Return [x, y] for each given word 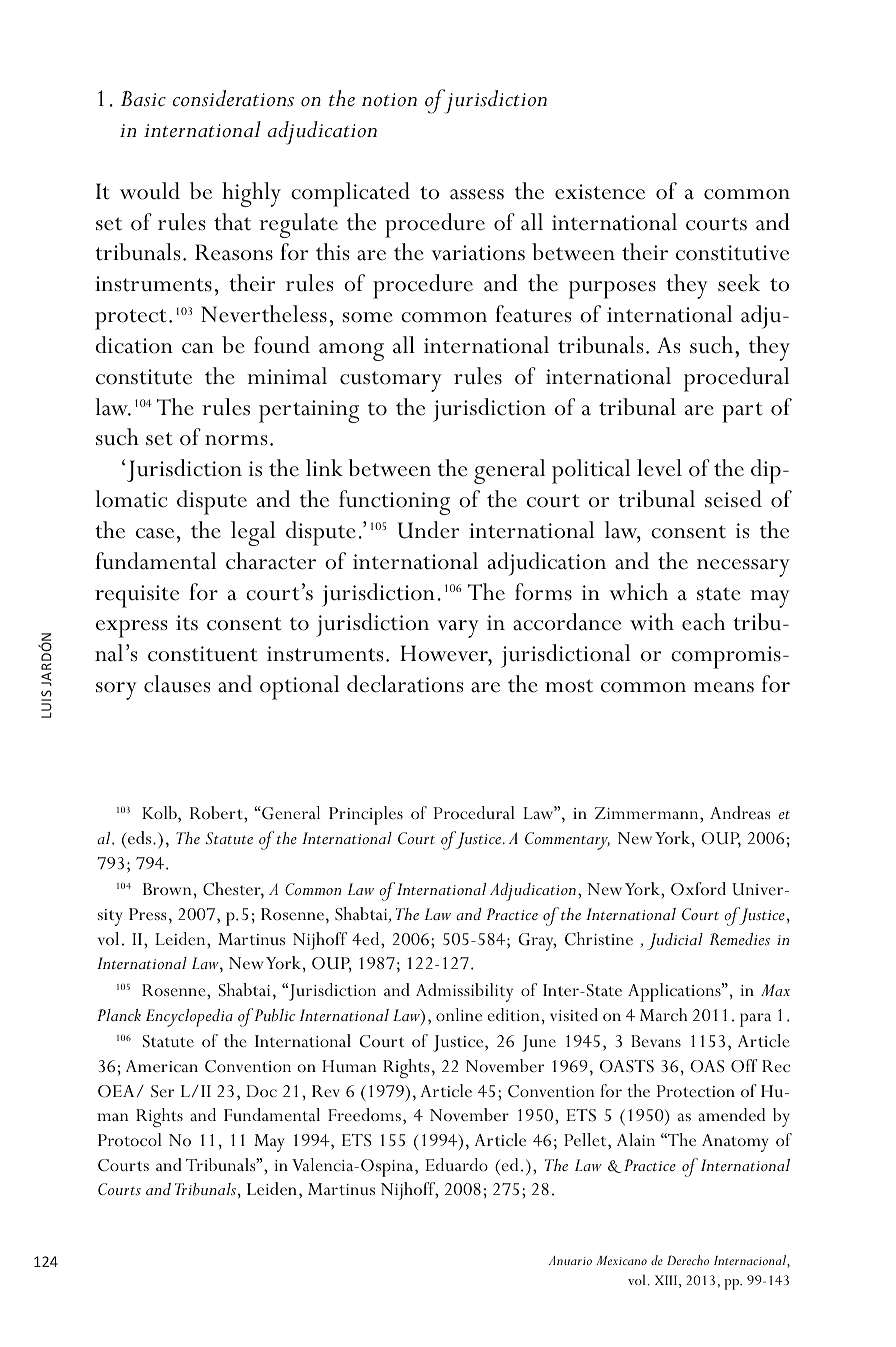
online [459, 1014]
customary [391, 381]
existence [600, 192]
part [742, 412]
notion [389, 100]
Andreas [740, 812]
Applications [675, 992]
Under [428, 530]
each [703, 622]
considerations [233, 98]
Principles [366, 815]
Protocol [130, 1139]
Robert [217, 812]
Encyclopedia [189, 1018]
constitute [144, 377]
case [155, 533]
